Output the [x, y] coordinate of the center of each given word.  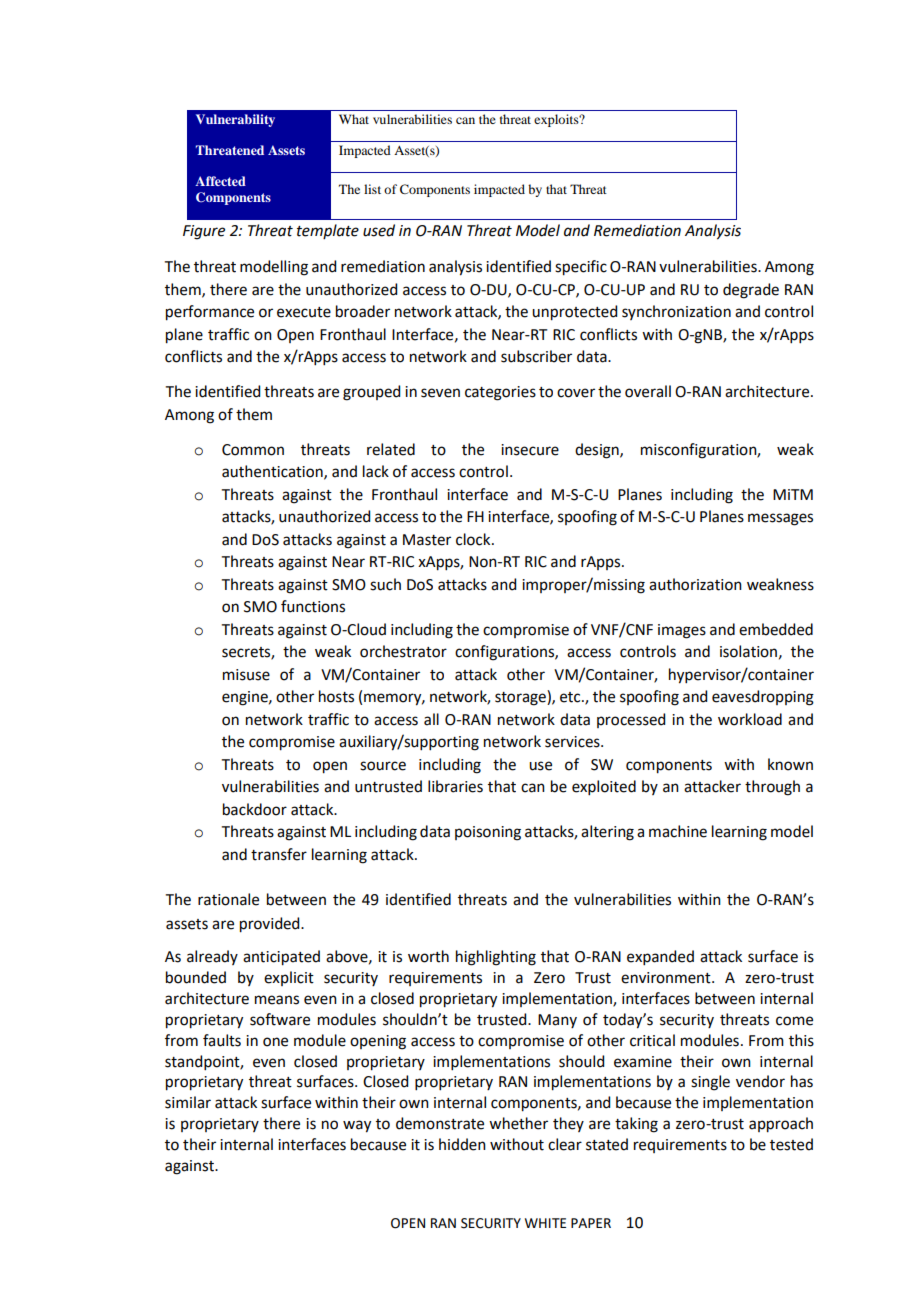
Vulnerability [235, 120]
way [357, 1126]
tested [791, 1144]
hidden [462, 1144]
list [372, 189]
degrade [751, 291]
